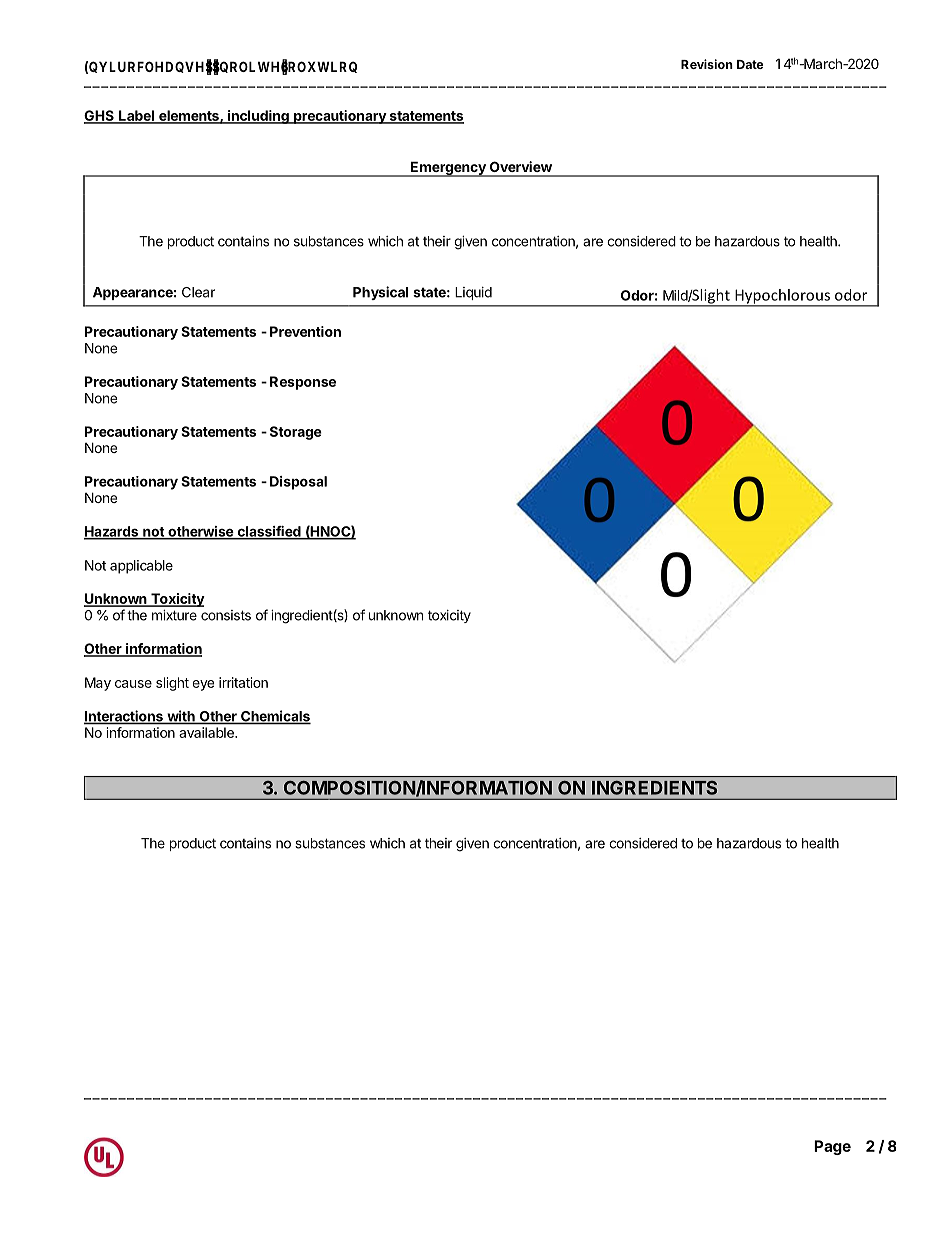 The height and width of the screenshot is (1233, 952). What do you see at coordinates (181, 717) in the screenshot?
I see `with` at bounding box center [181, 717].
